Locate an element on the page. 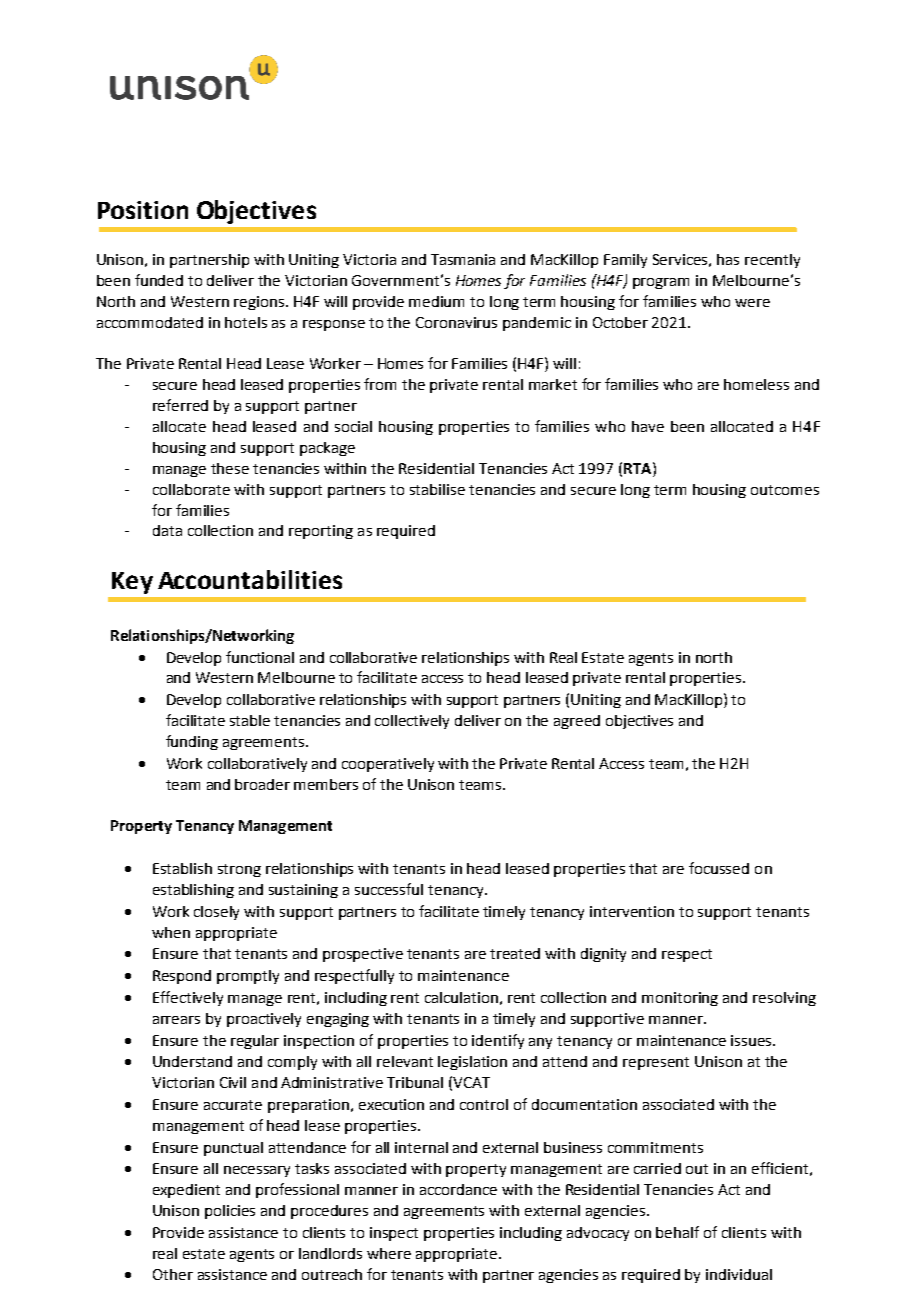 The width and height of the document is (924, 1309). accordance is located at coordinates (458, 1189).
